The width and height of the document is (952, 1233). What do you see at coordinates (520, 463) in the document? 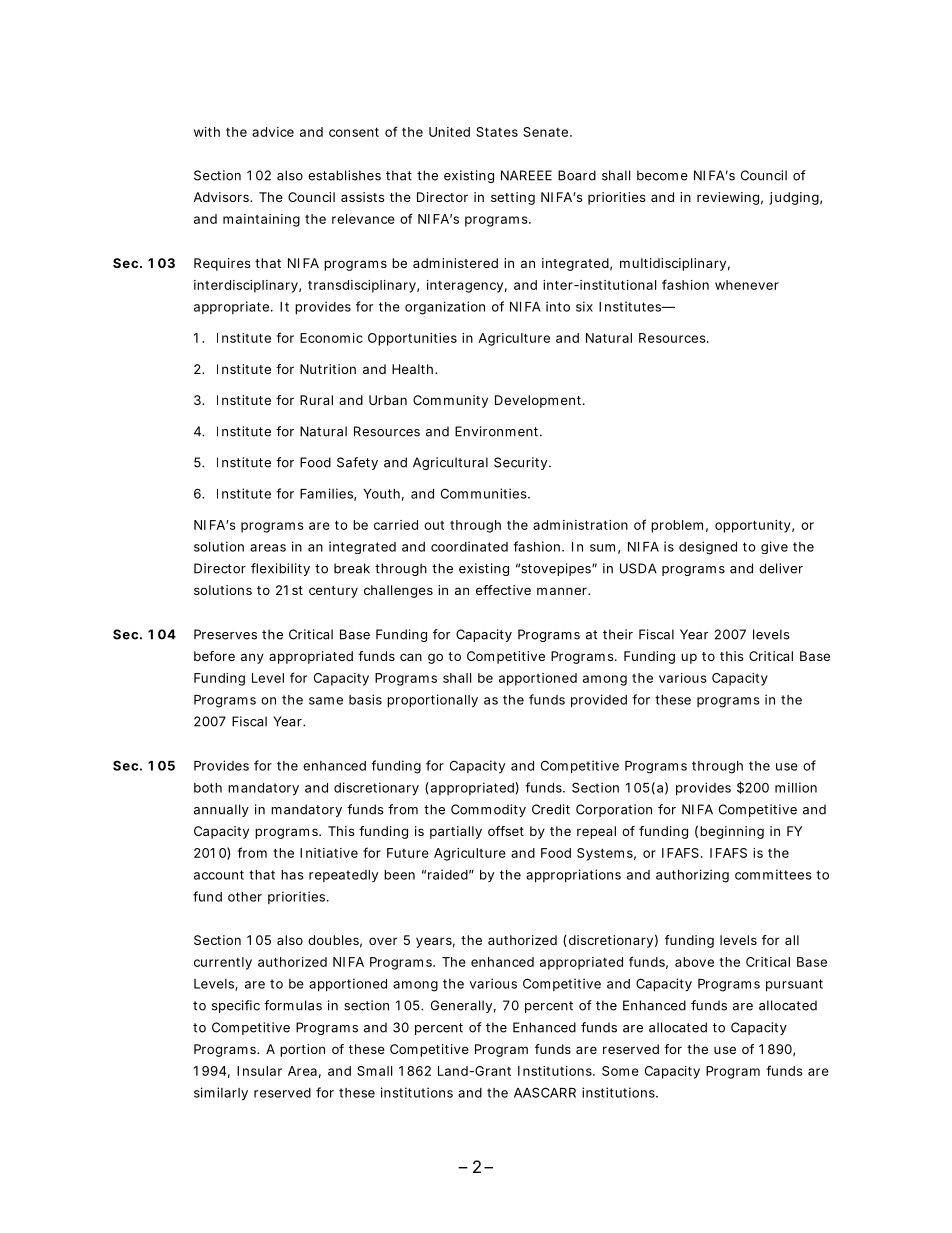
I see `Security` at bounding box center [520, 463].
